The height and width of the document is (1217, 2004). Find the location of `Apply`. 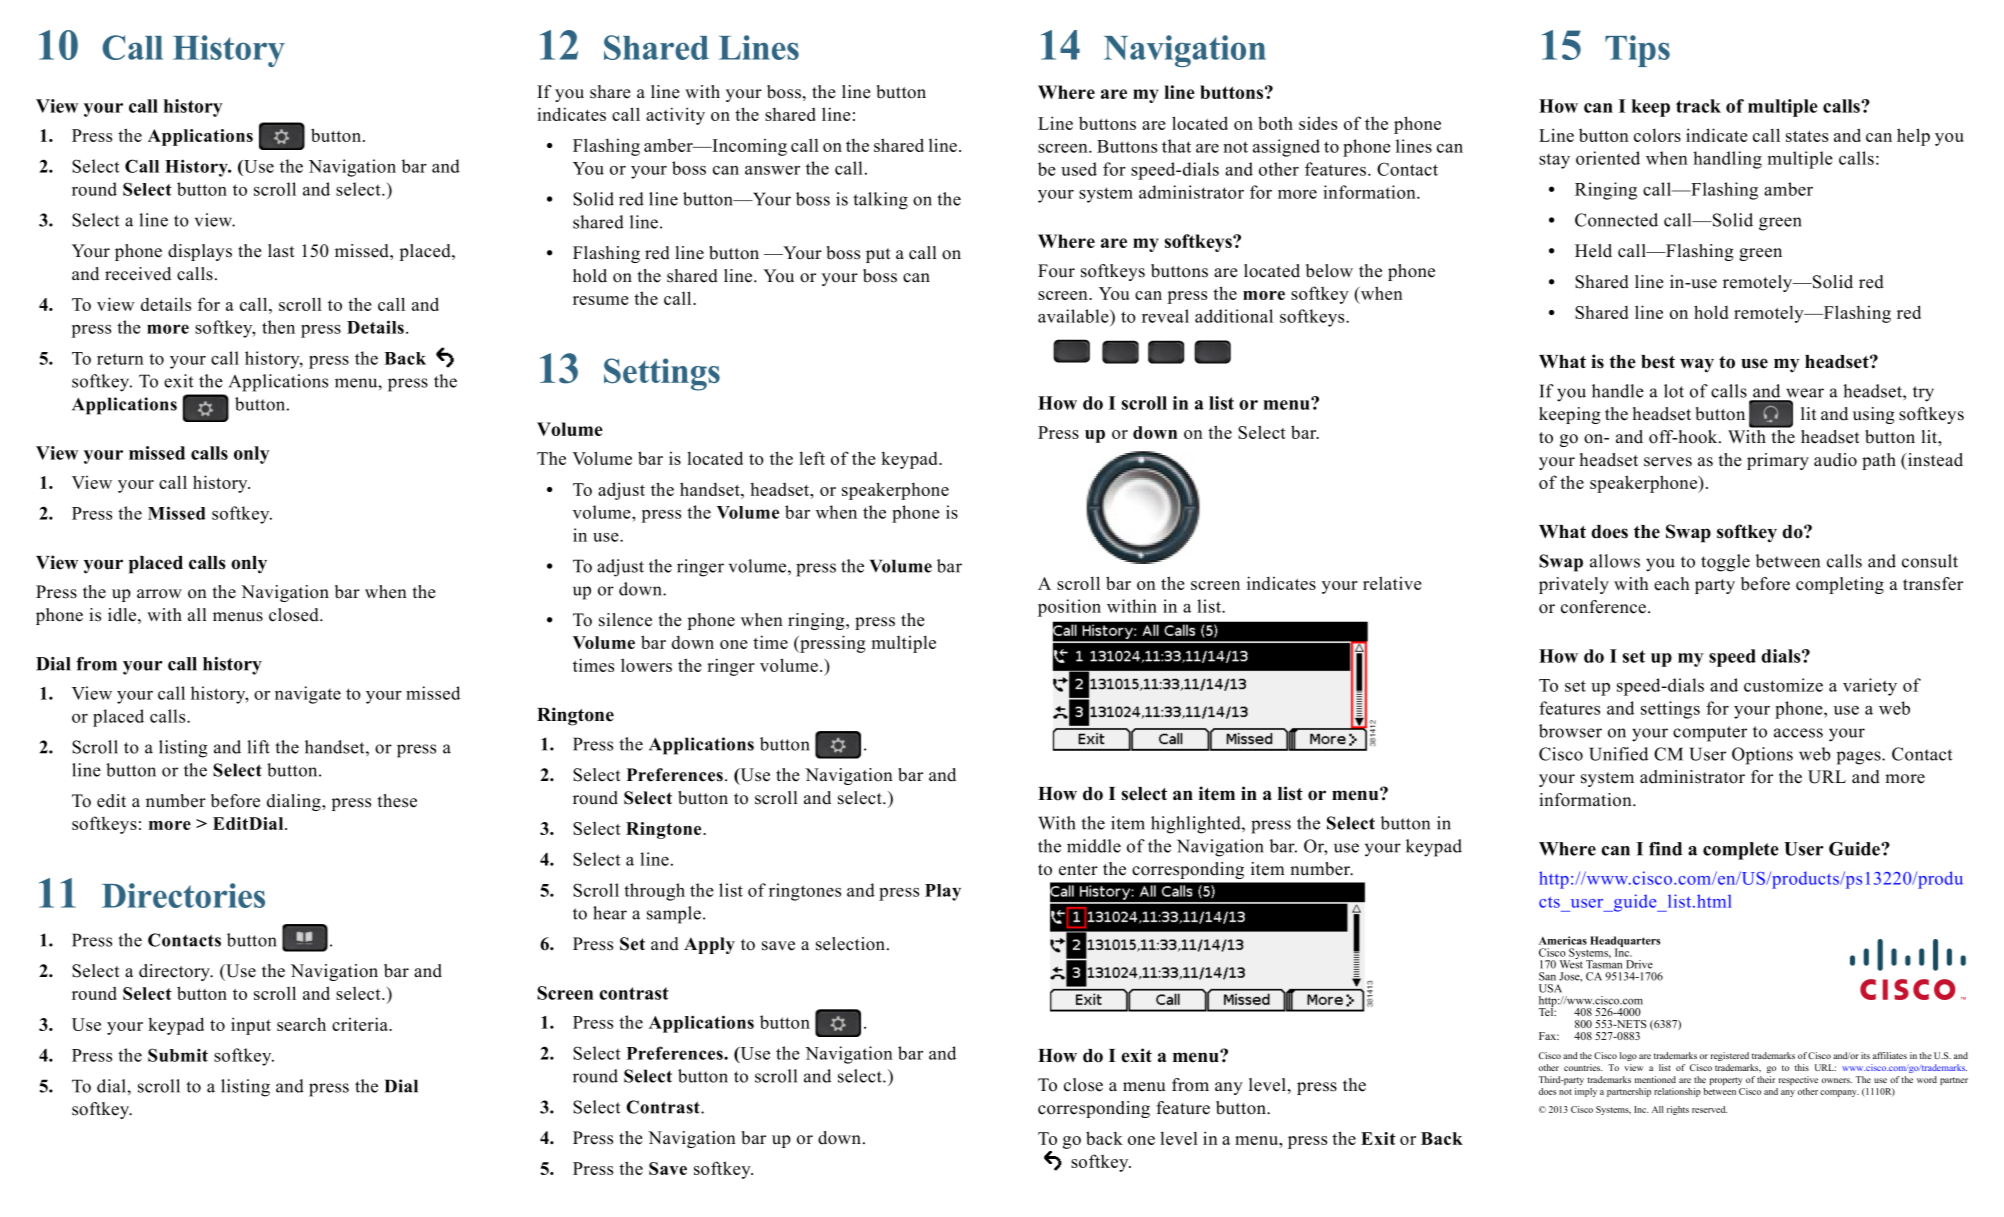

Apply is located at coordinates (709, 945).
